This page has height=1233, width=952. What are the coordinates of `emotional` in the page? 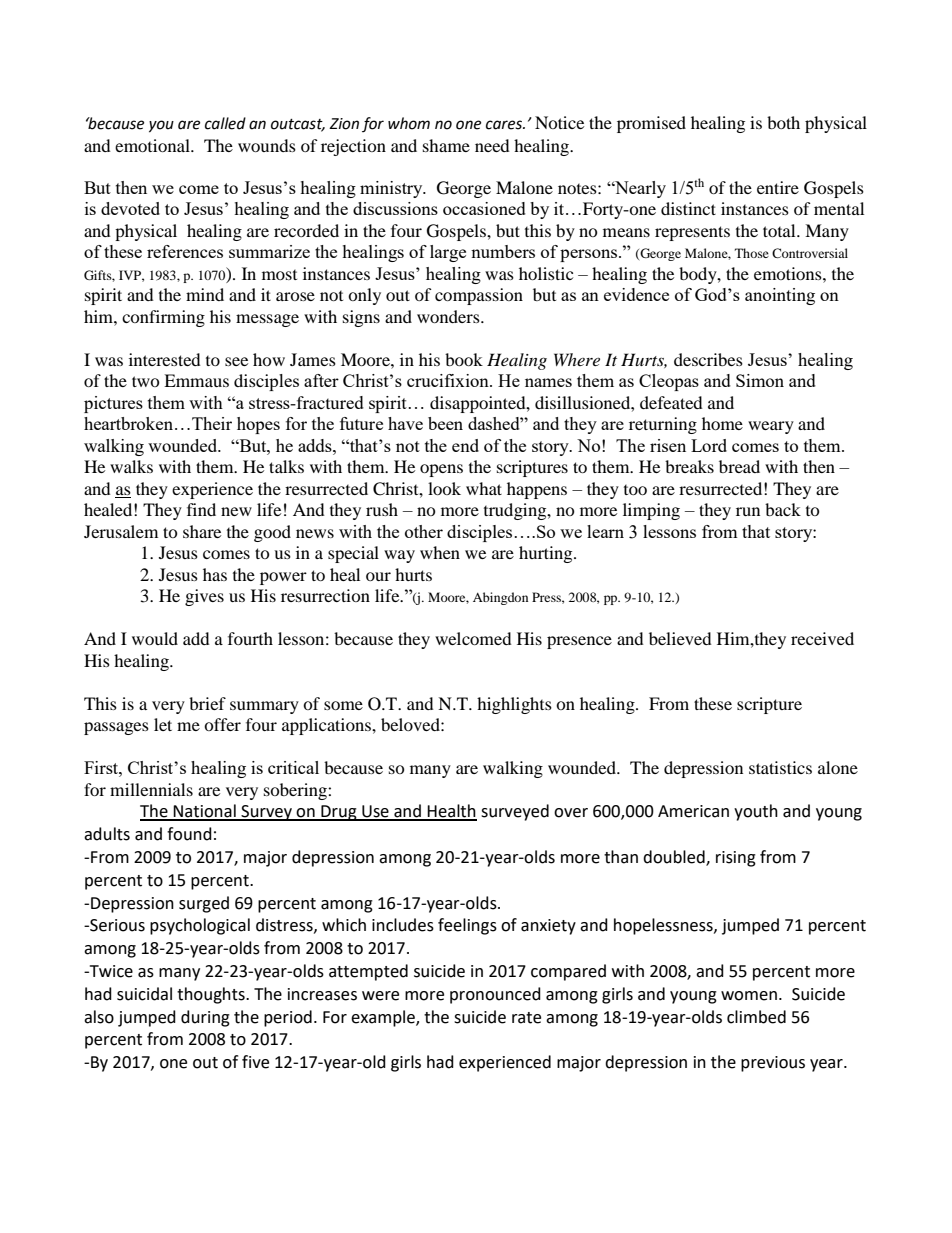 It's located at (153, 145).
